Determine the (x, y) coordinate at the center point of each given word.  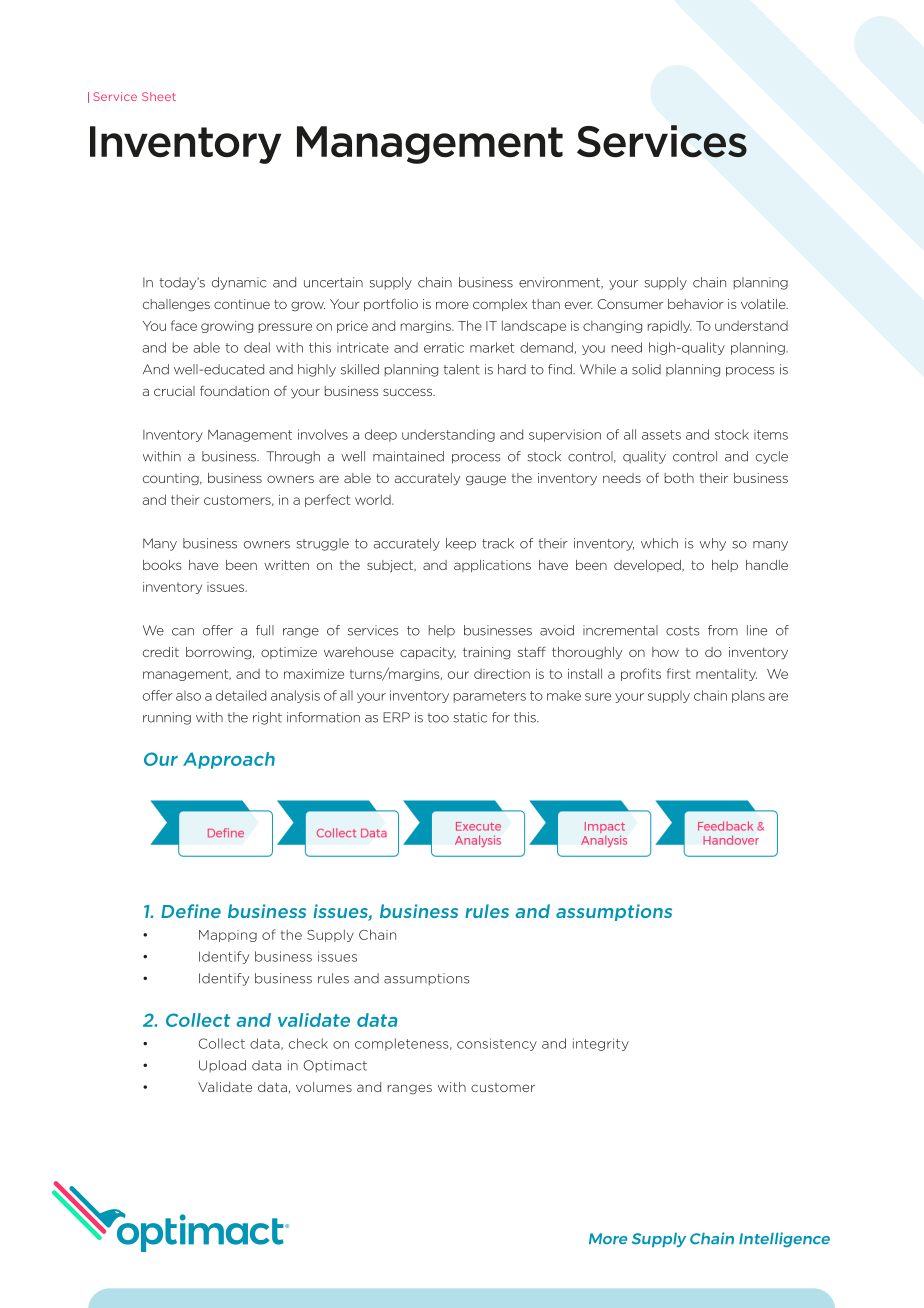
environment (561, 283)
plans (748, 696)
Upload (222, 1066)
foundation (234, 391)
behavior (695, 304)
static (470, 717)
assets (661, 435)
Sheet (159, 96)
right (267, 718)
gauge (486, 480)
